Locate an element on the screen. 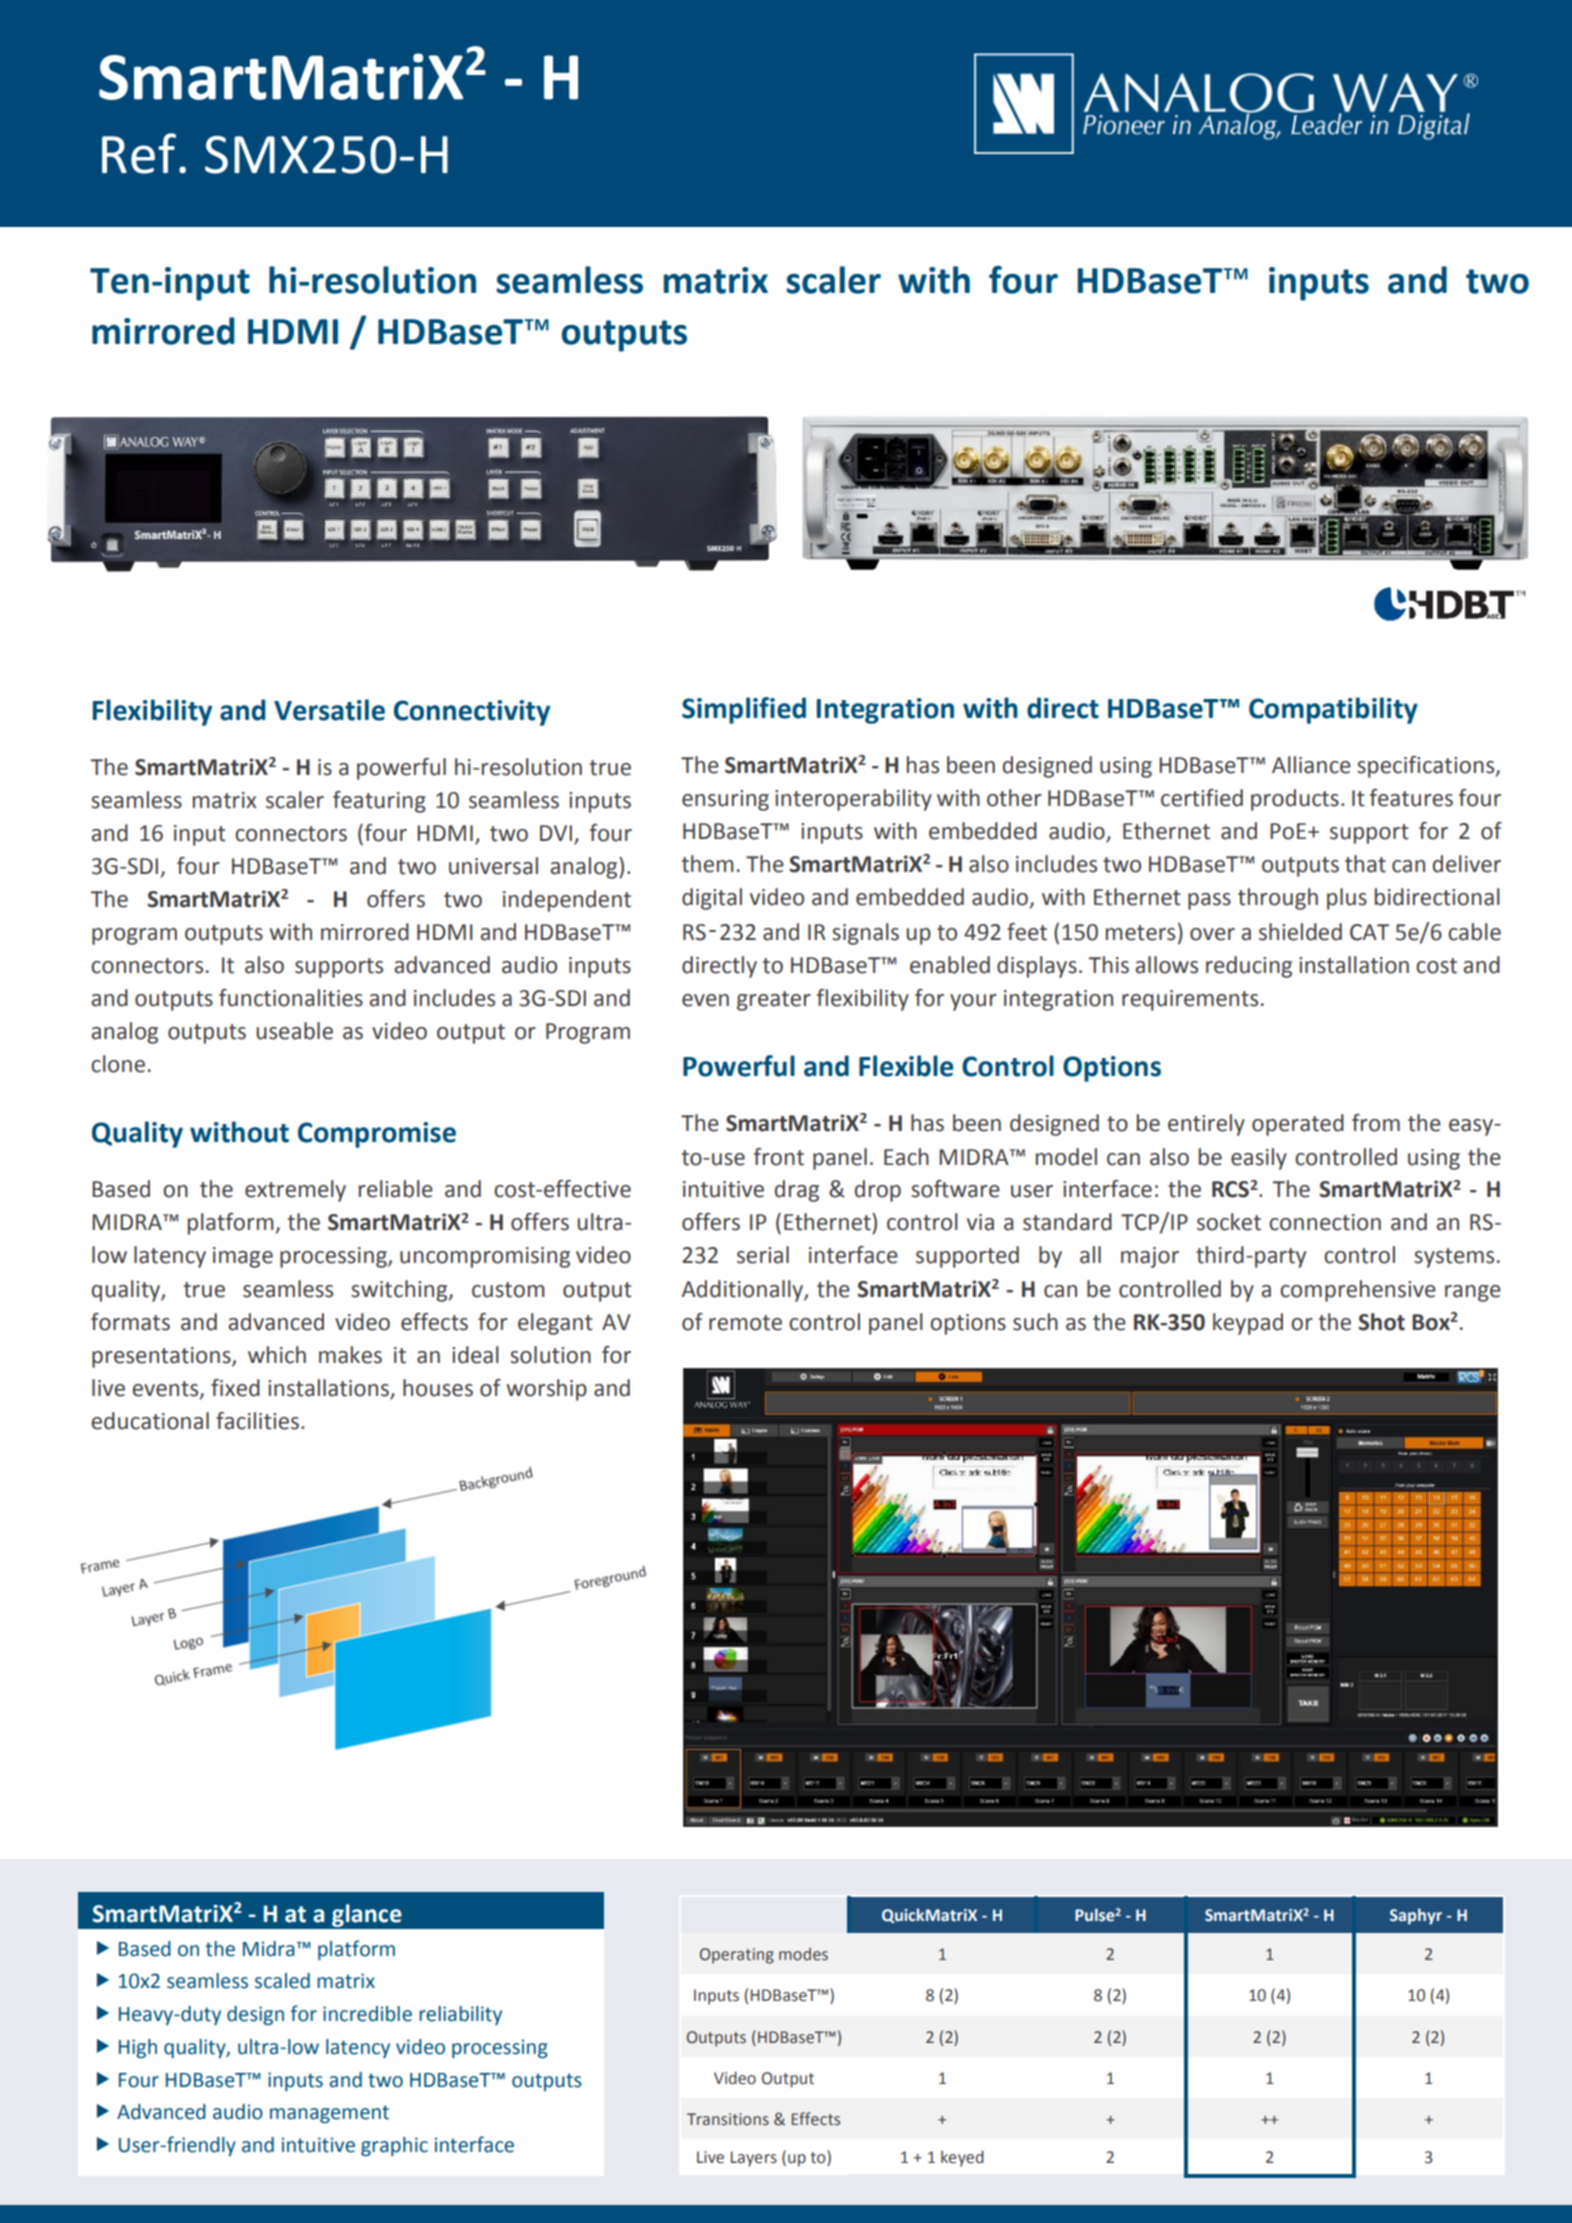  operated is located at coordinates (1298, 1125).
